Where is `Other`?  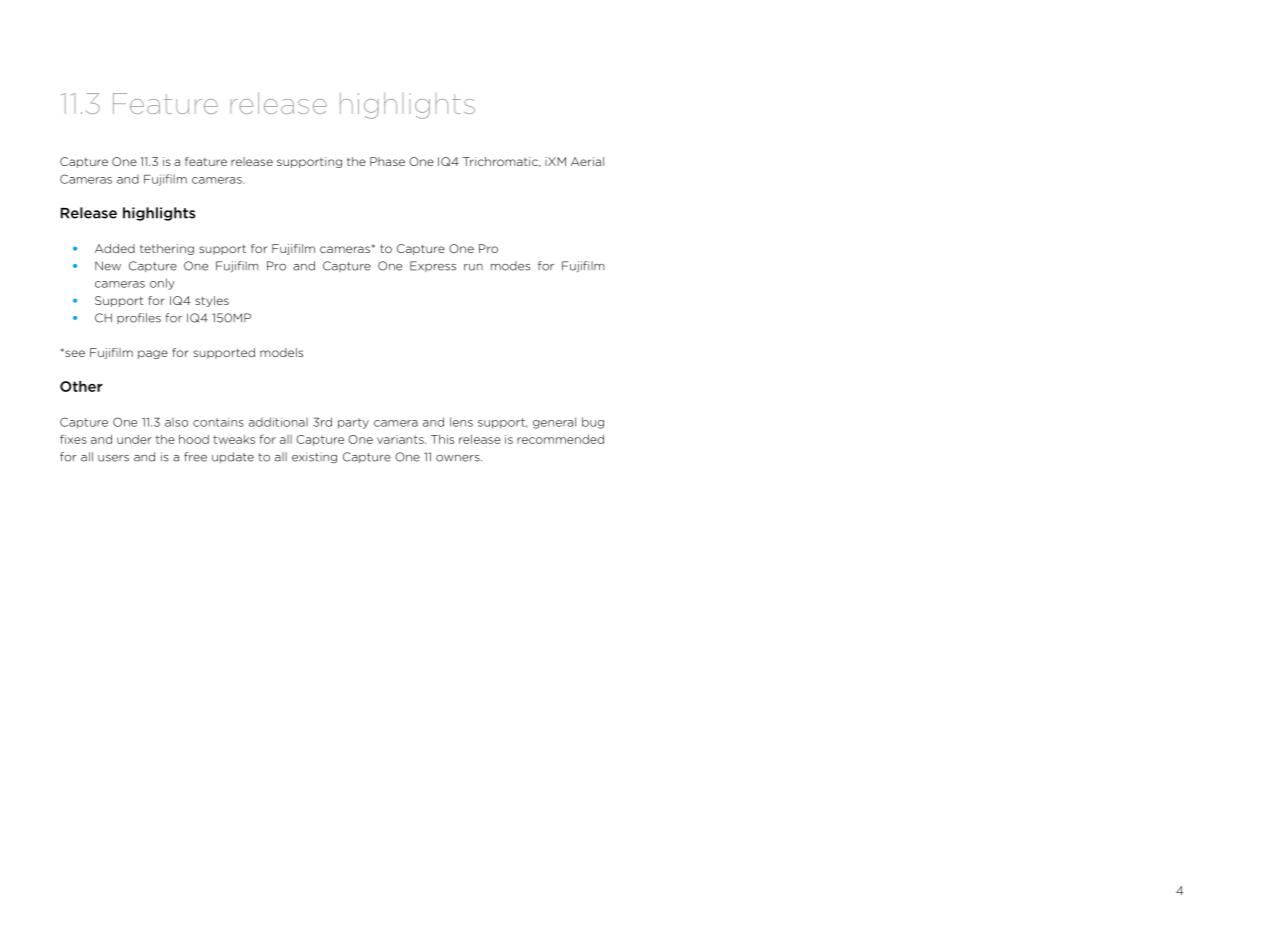 Other is located at coordinates (81, 386).
